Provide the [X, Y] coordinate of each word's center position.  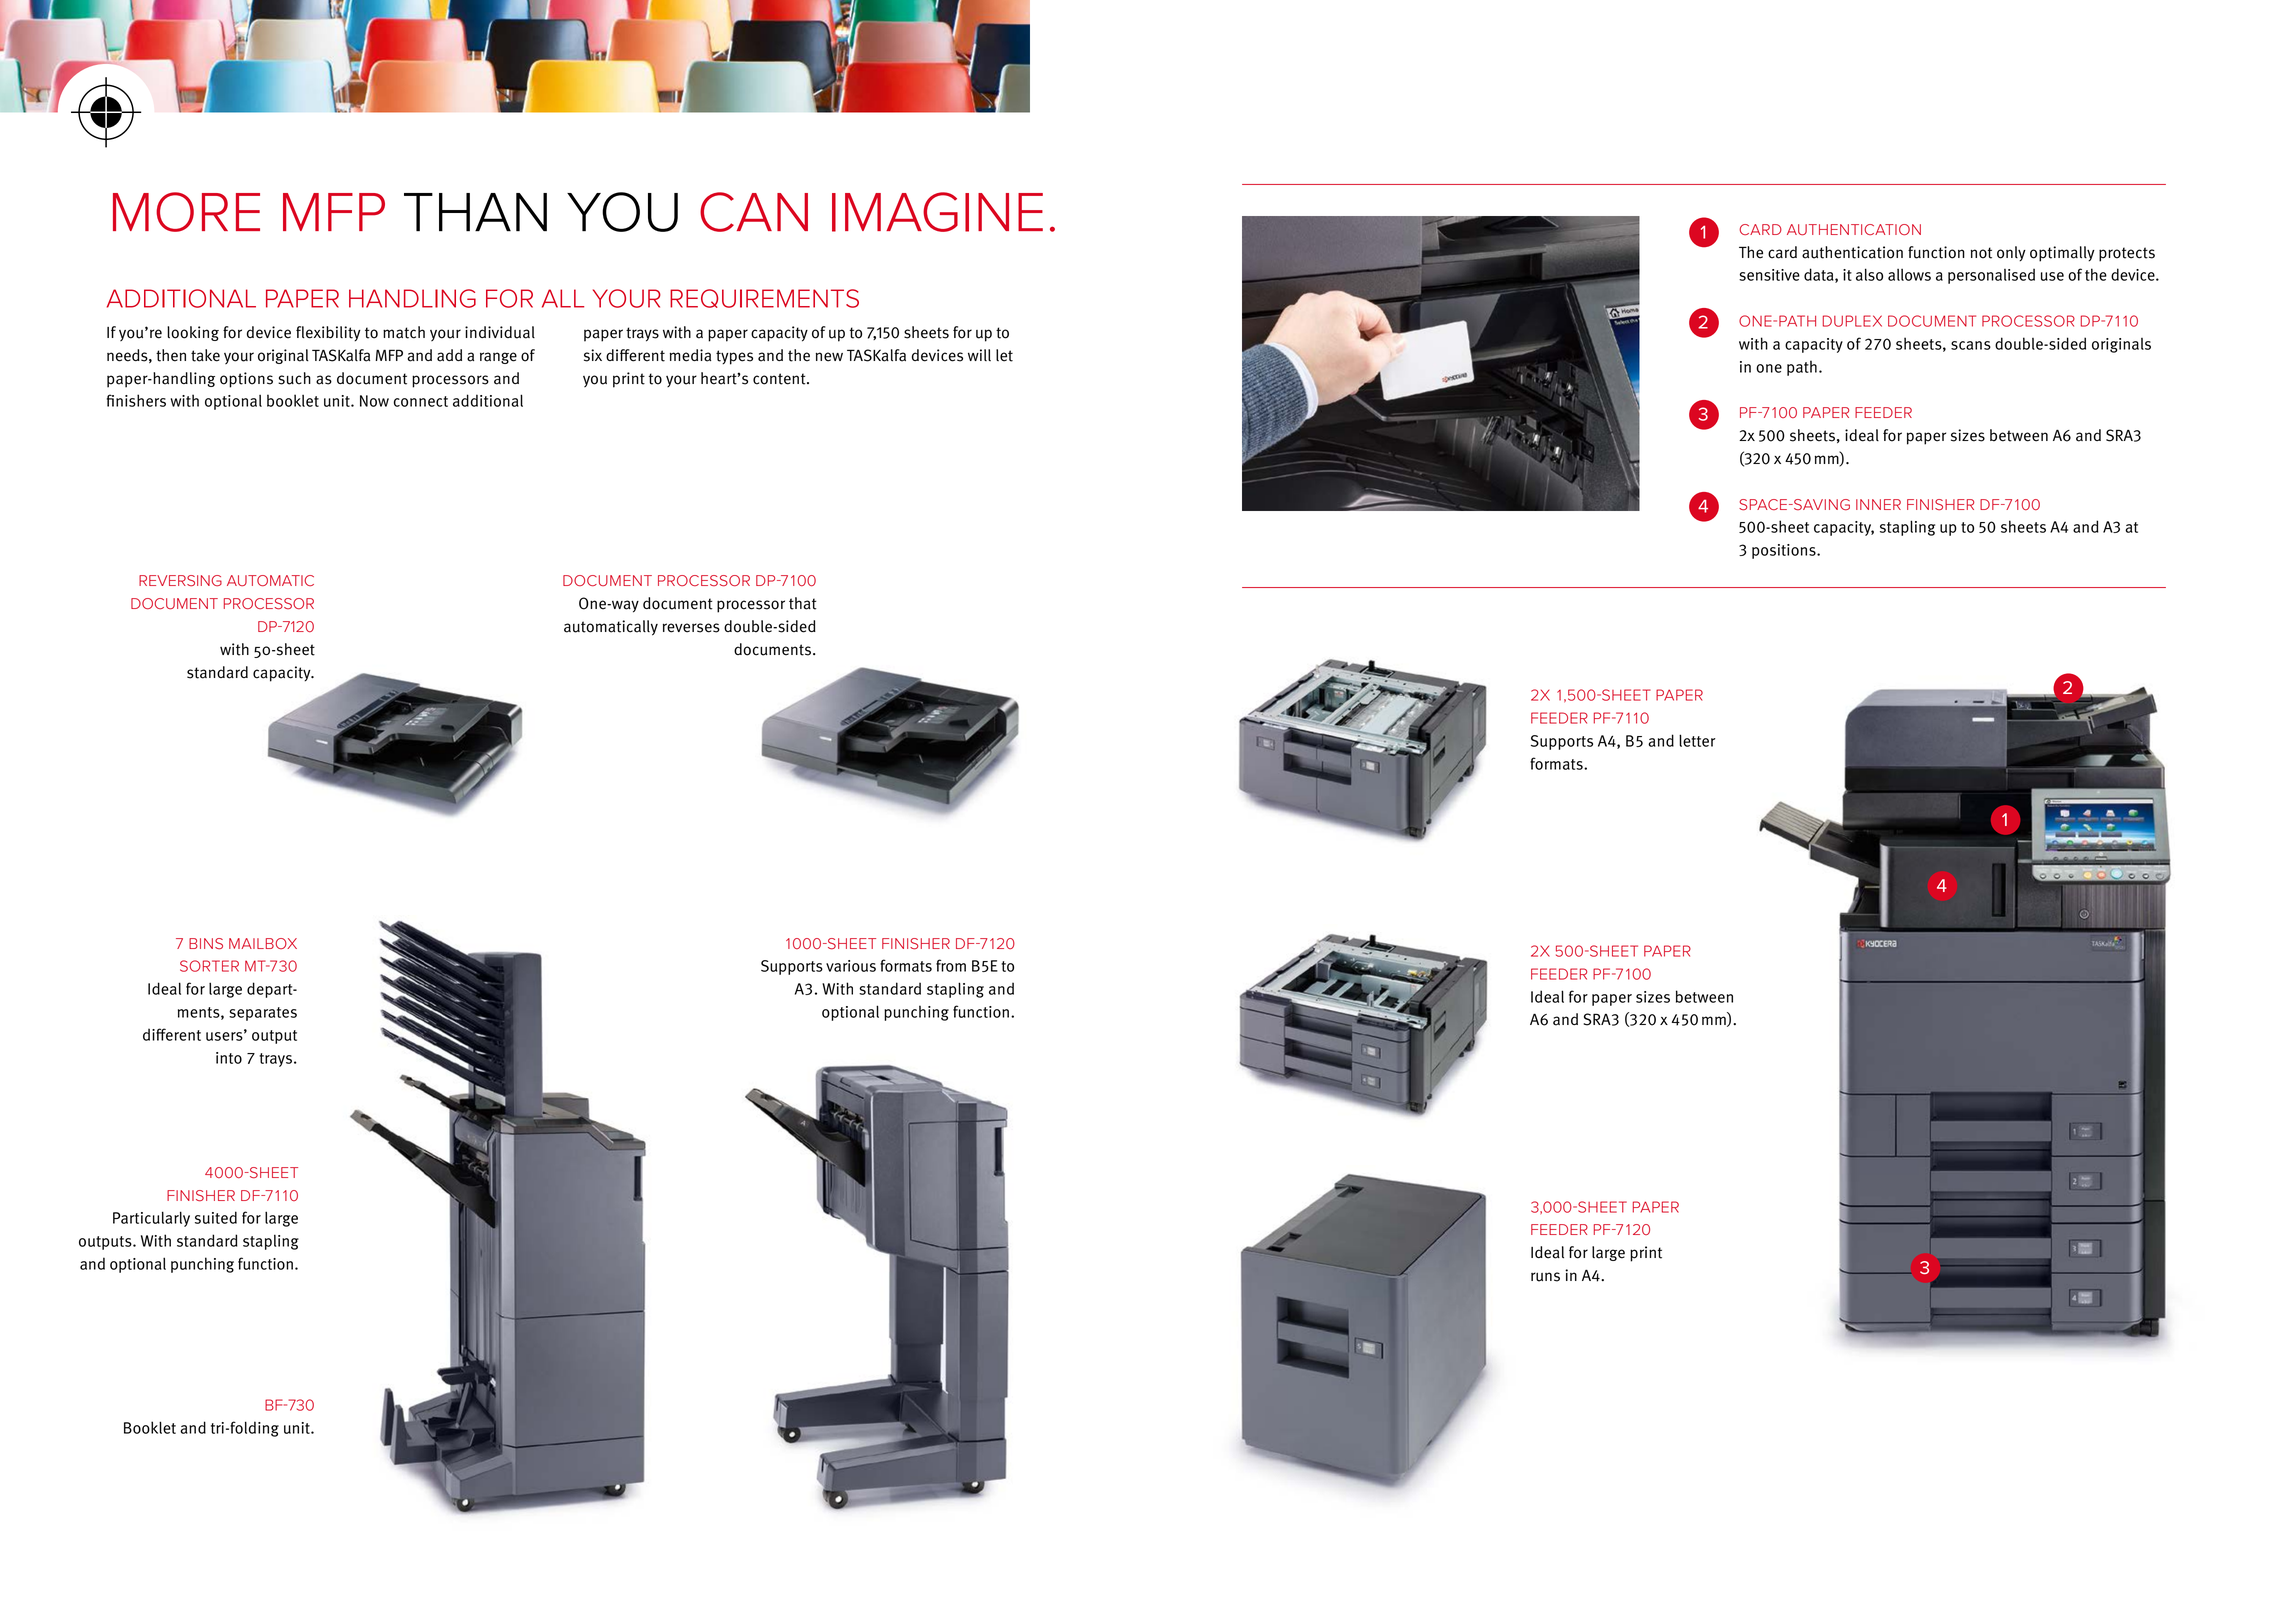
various [851, 966]
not [1981, 253]
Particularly [151, 1219]
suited [216, 1217]
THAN [475, 212]
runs [1545, 1277]
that [803, 603]
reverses [691, 628]
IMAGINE [937, 212]
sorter [209, 966]
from [951, 965]
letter [1697, 740]
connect [421, 401]
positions [1785, 551]
